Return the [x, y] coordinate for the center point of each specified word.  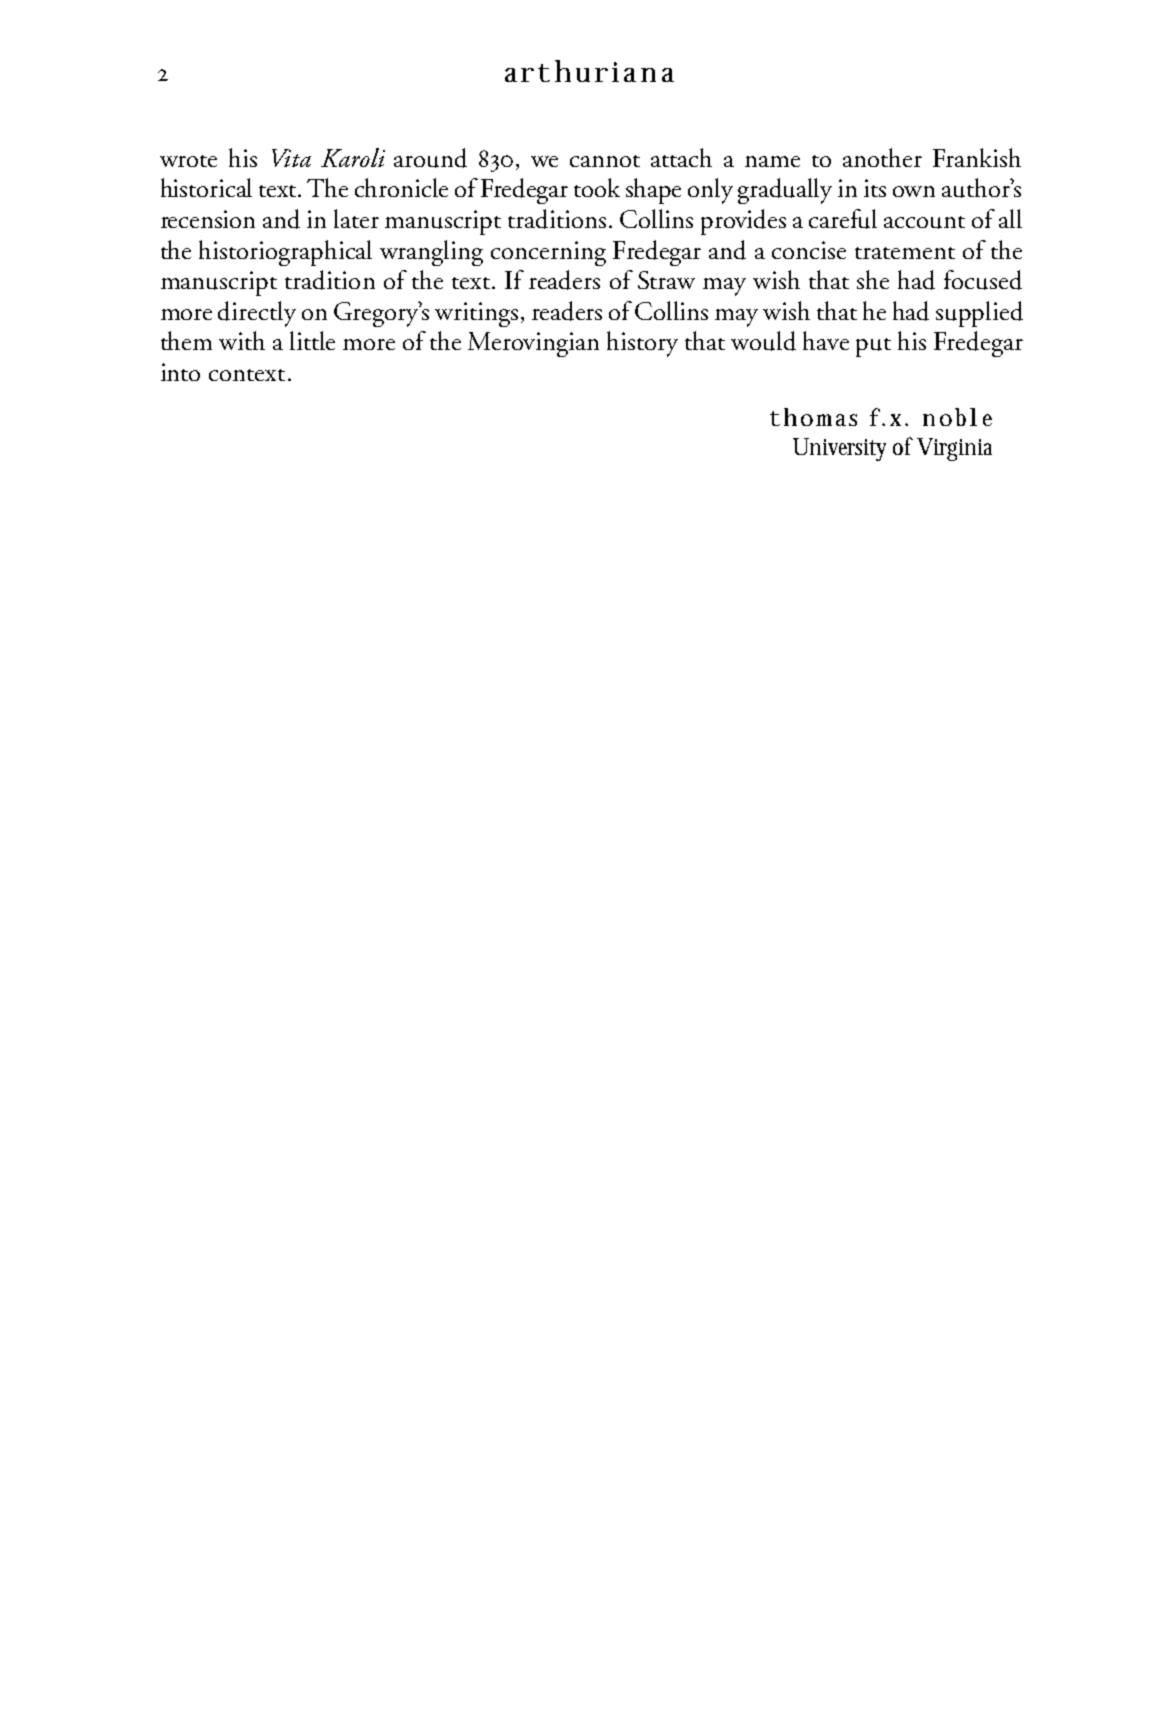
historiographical [285, 253]
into [180, 372]
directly [257, 314]
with [242, 340]
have [826, 340]
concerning [548, 253]
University [839, 449]
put [873, 347]
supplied [979, 314]
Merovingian [533, 344]
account [924, 222]
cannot [605, 161]
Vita [291, 158]
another [882, 157]
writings [476, 314]
